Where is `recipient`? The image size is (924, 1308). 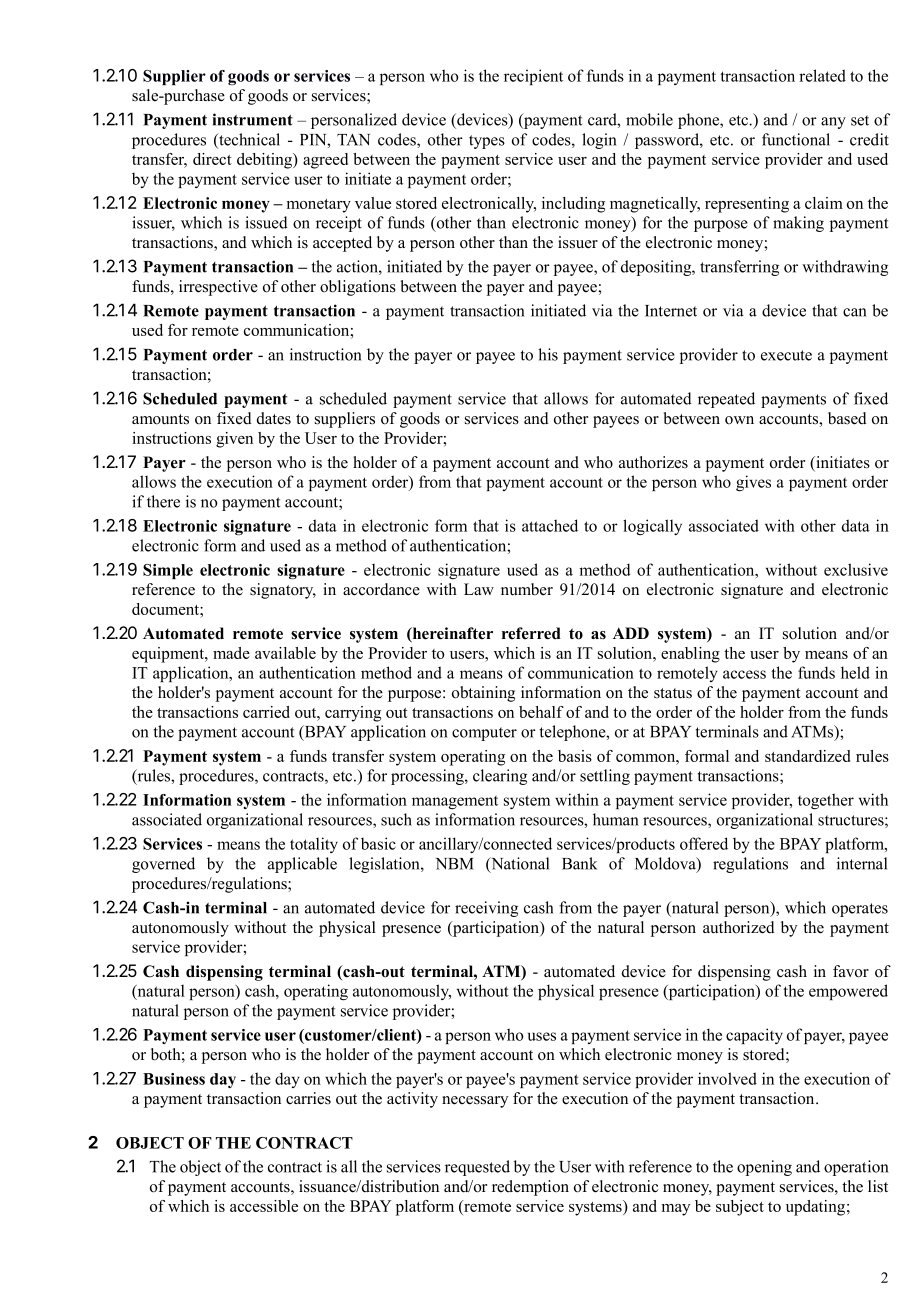 recipient is located at coordinates (533, 77).
